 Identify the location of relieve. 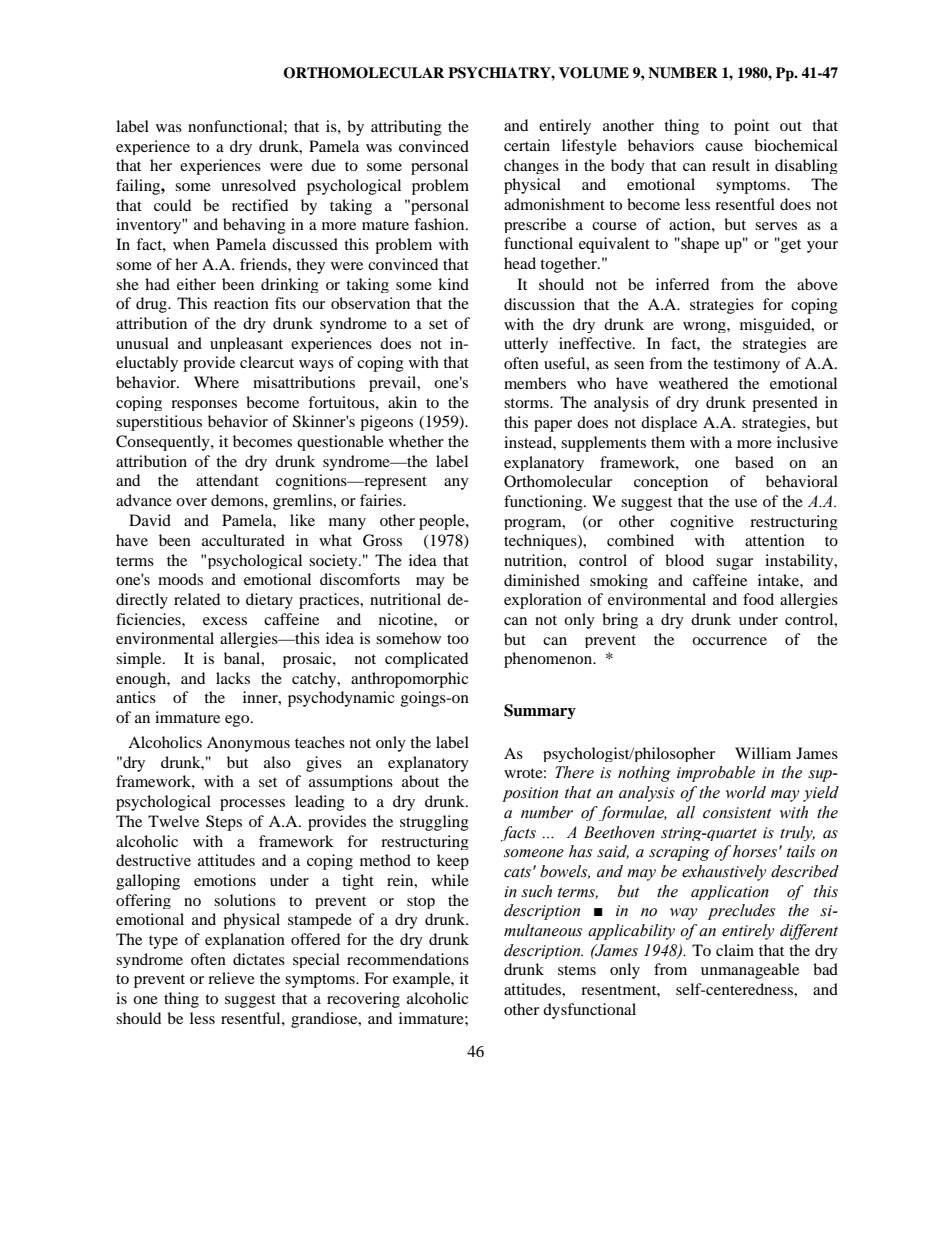
(231, 978).
